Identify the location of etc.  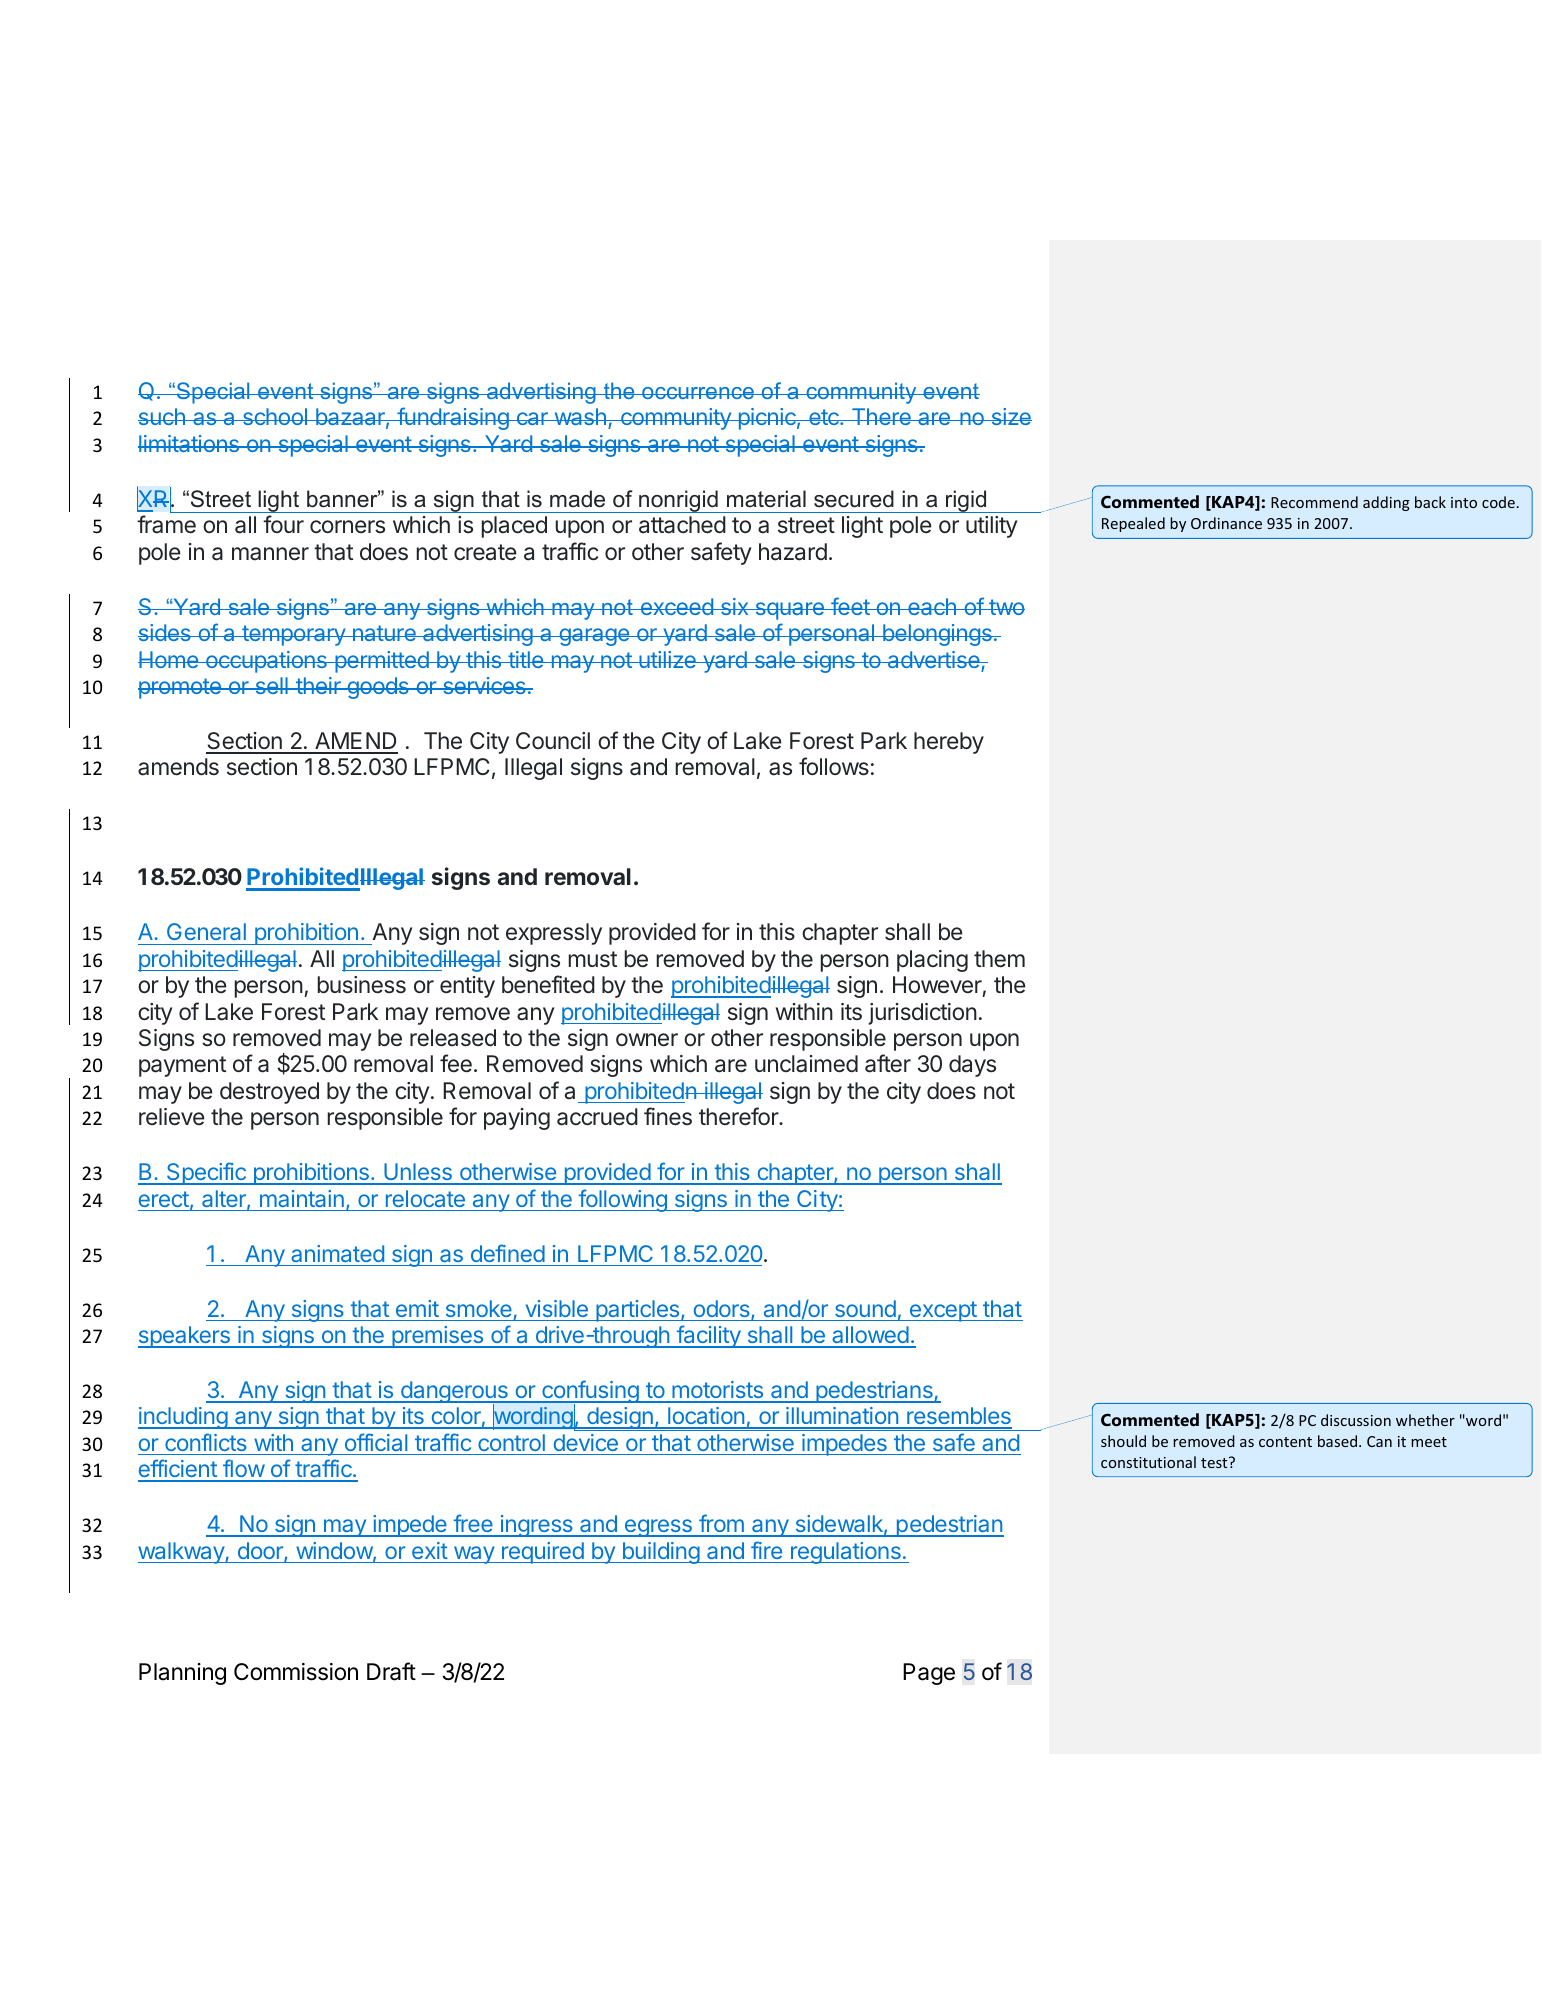
(824, 417).
